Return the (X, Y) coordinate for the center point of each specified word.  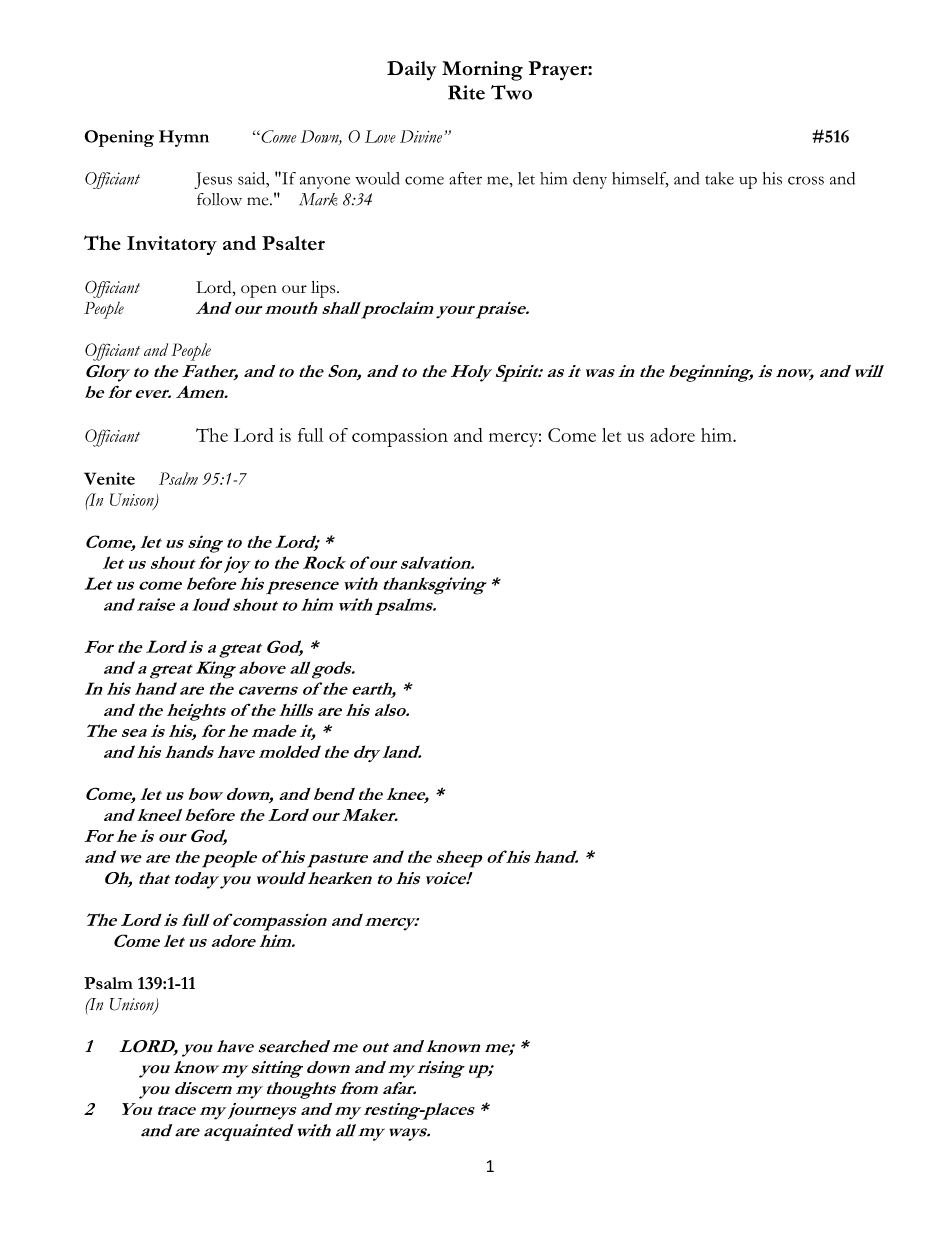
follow (219, 199)
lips (324, 289)
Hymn (184, 138)
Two (511, 92)
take (719, 178)
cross (806, 180)
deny (590, 180)
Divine (421, 136)
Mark (318, 199)
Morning (482, 71)
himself (640, 179)
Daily (412, 71)
